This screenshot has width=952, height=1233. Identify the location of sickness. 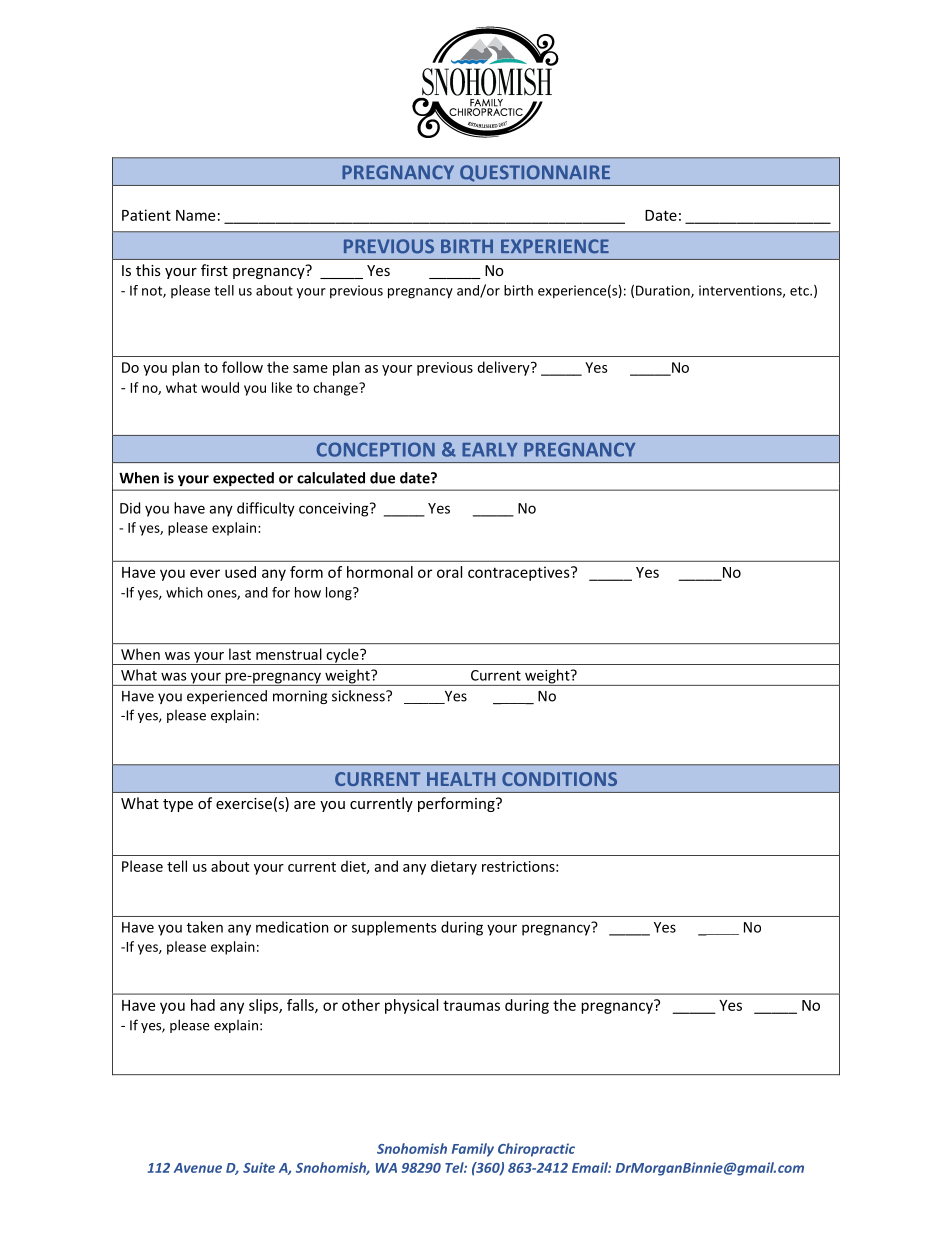
(359, 696).
